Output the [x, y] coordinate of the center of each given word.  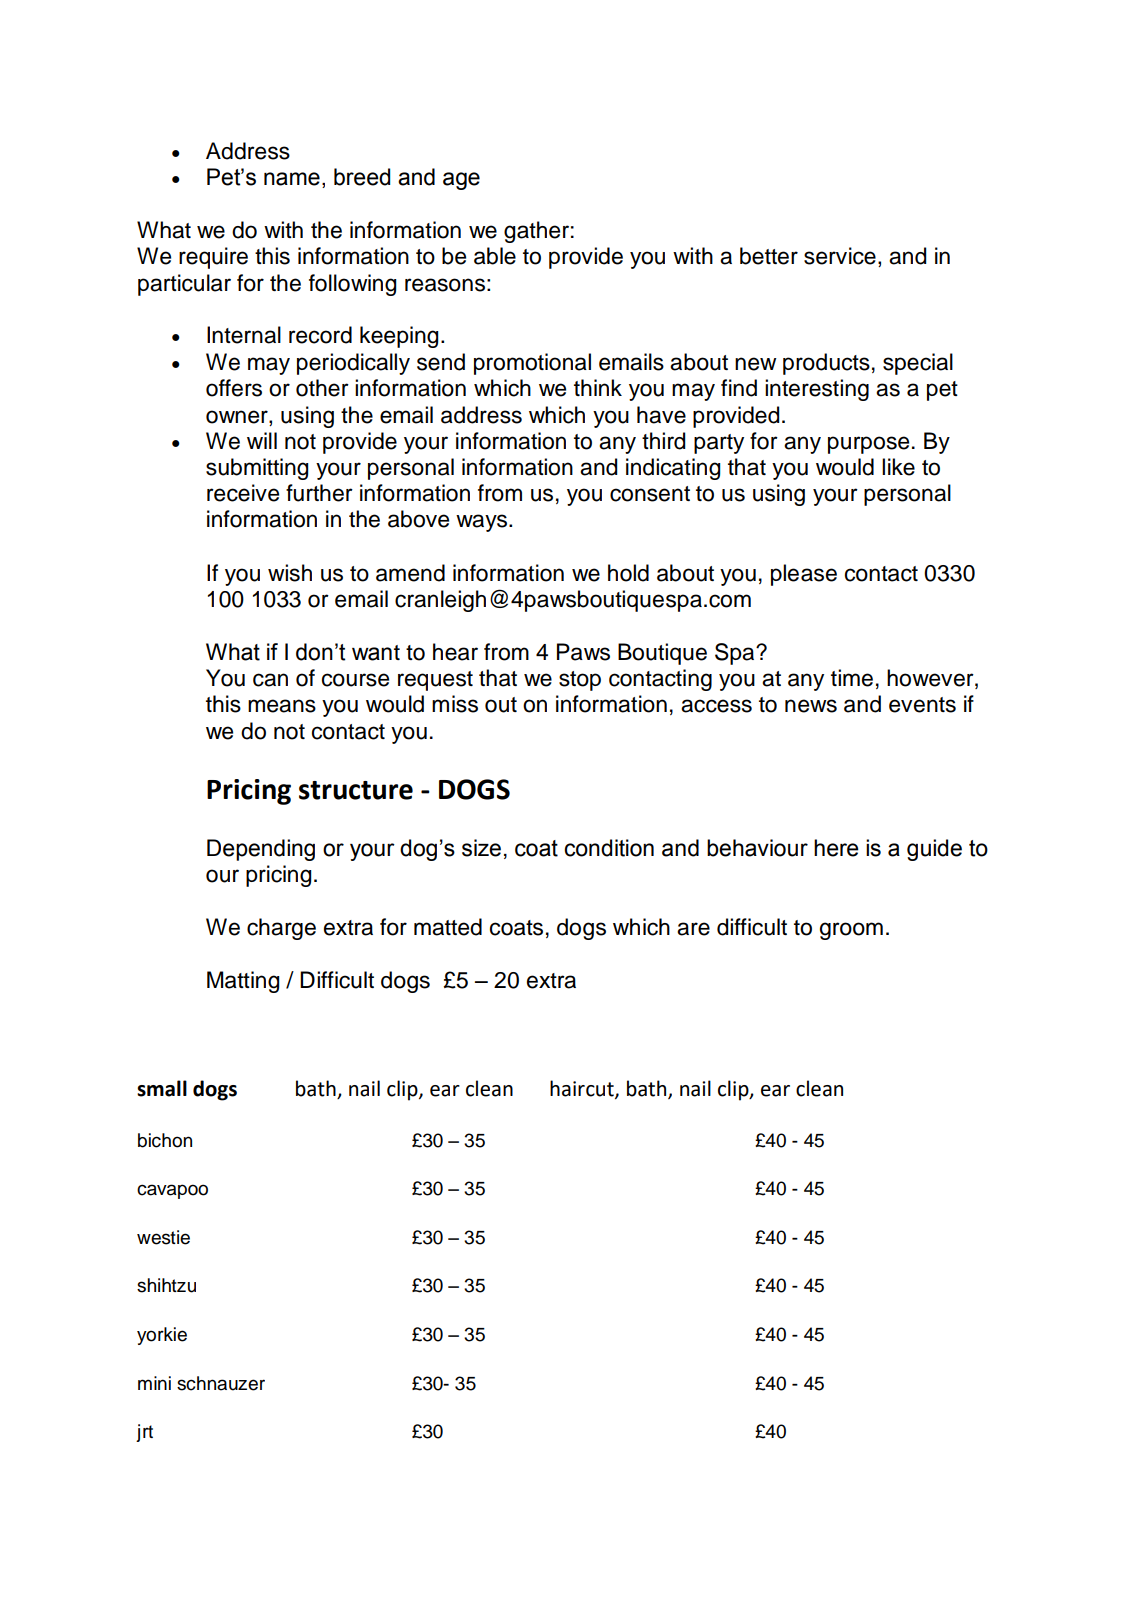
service [840, 256]
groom [851, 931]
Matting [243, 982]
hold [628, 573]
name [292, 179]
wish [290, 573]
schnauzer [221, 1383]
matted [448, 927]
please [804, 575]
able [495, 256]
